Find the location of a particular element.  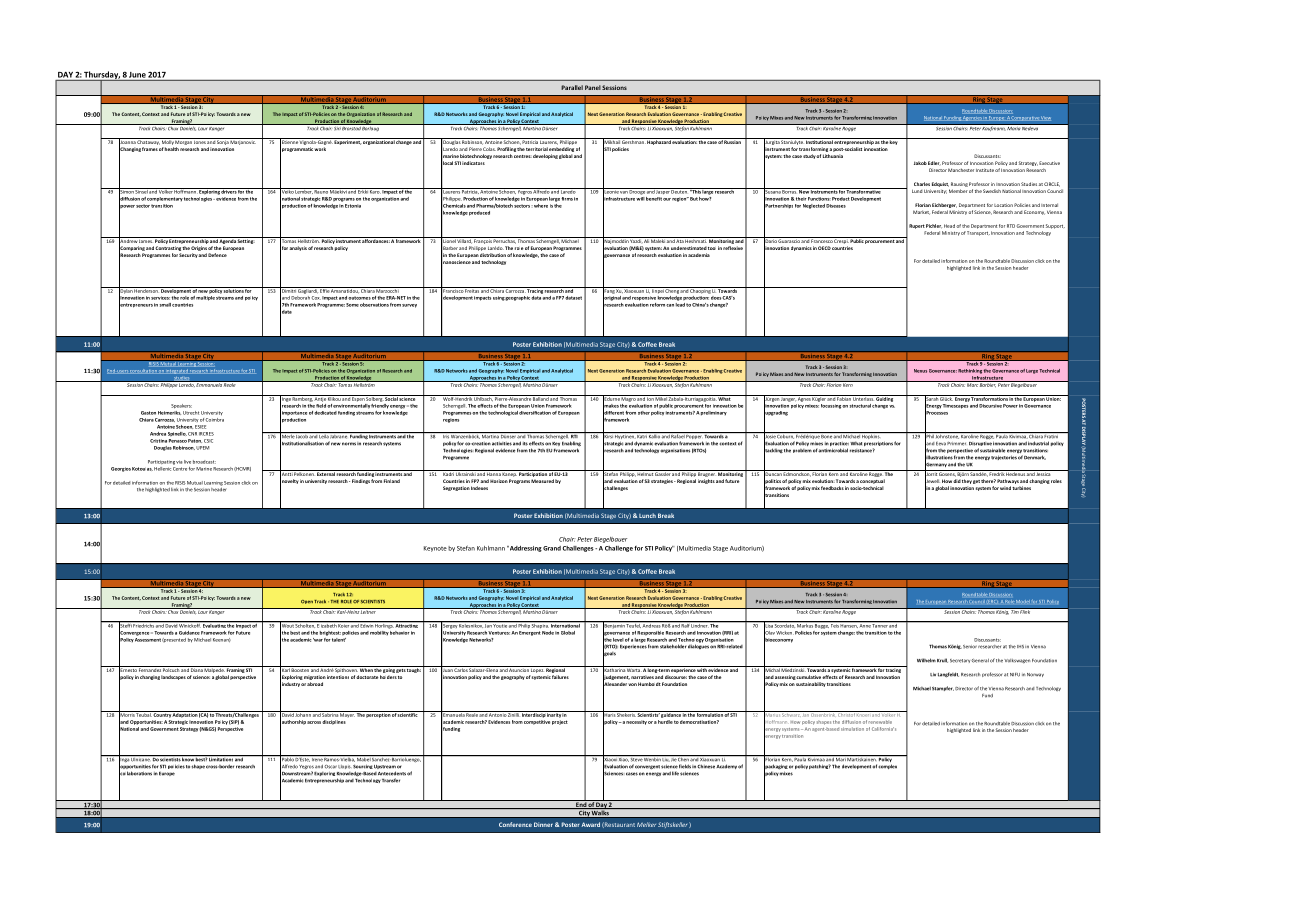

its is located at coordinates (525, 444).
